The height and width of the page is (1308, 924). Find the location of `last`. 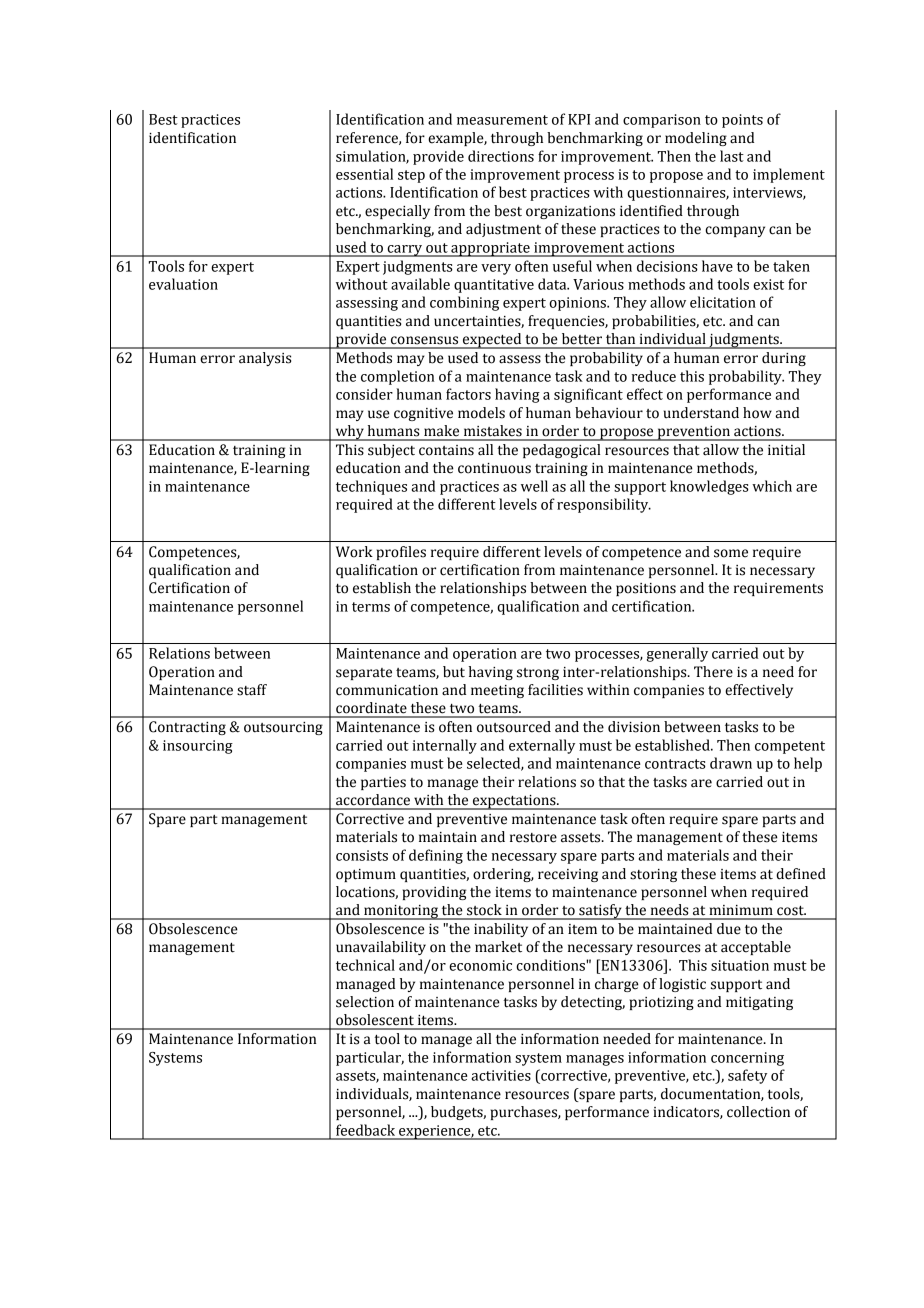

last is located at coordinates (732, 156).
